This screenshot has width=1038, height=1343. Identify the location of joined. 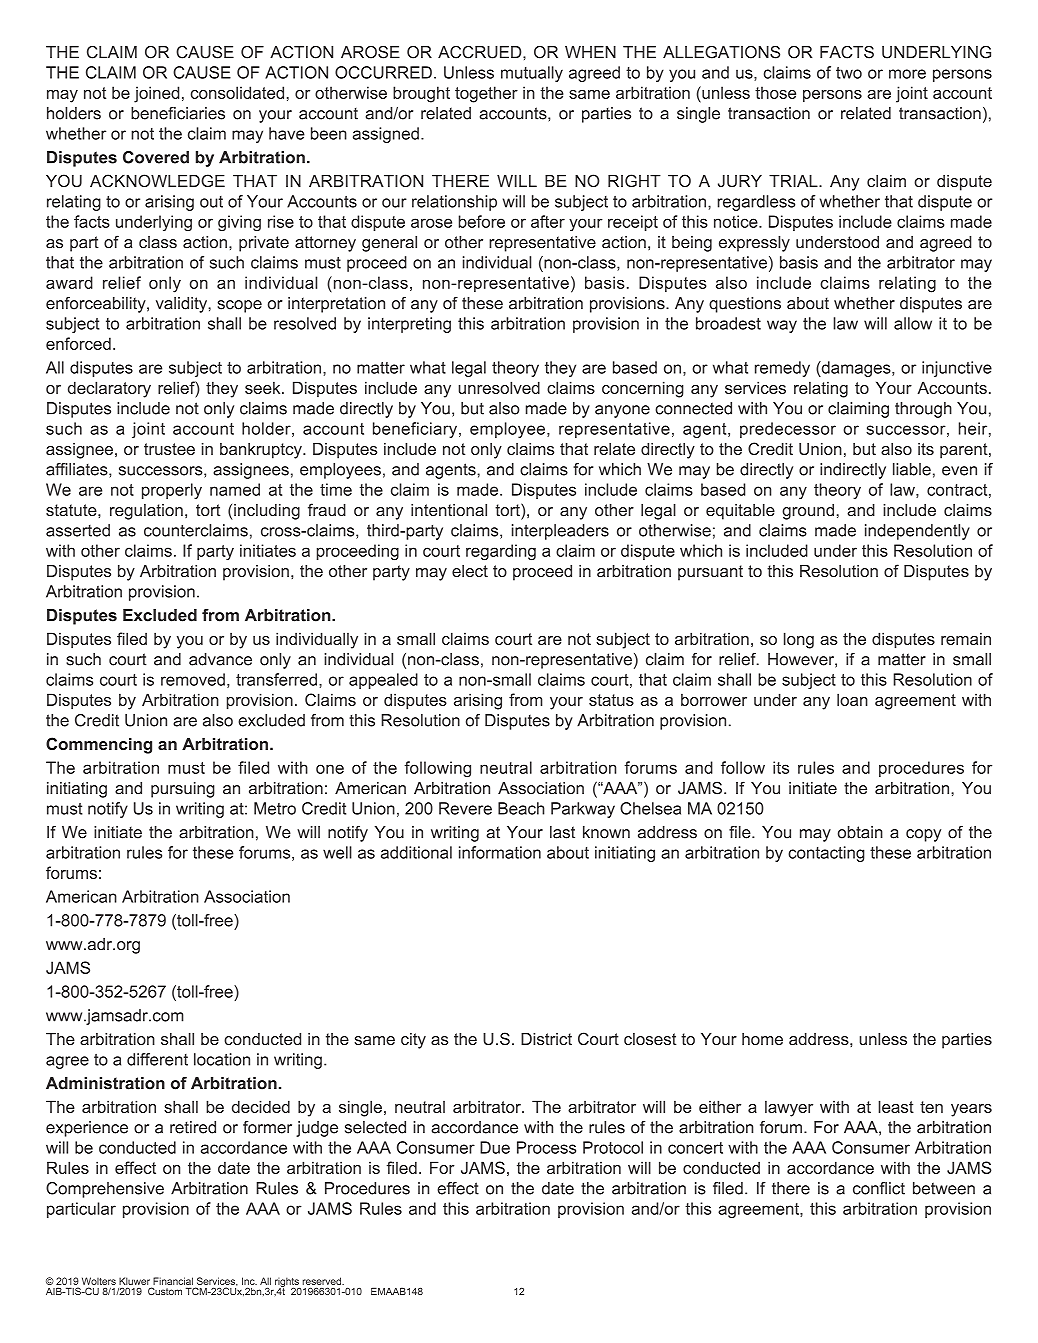
(156, 94).
